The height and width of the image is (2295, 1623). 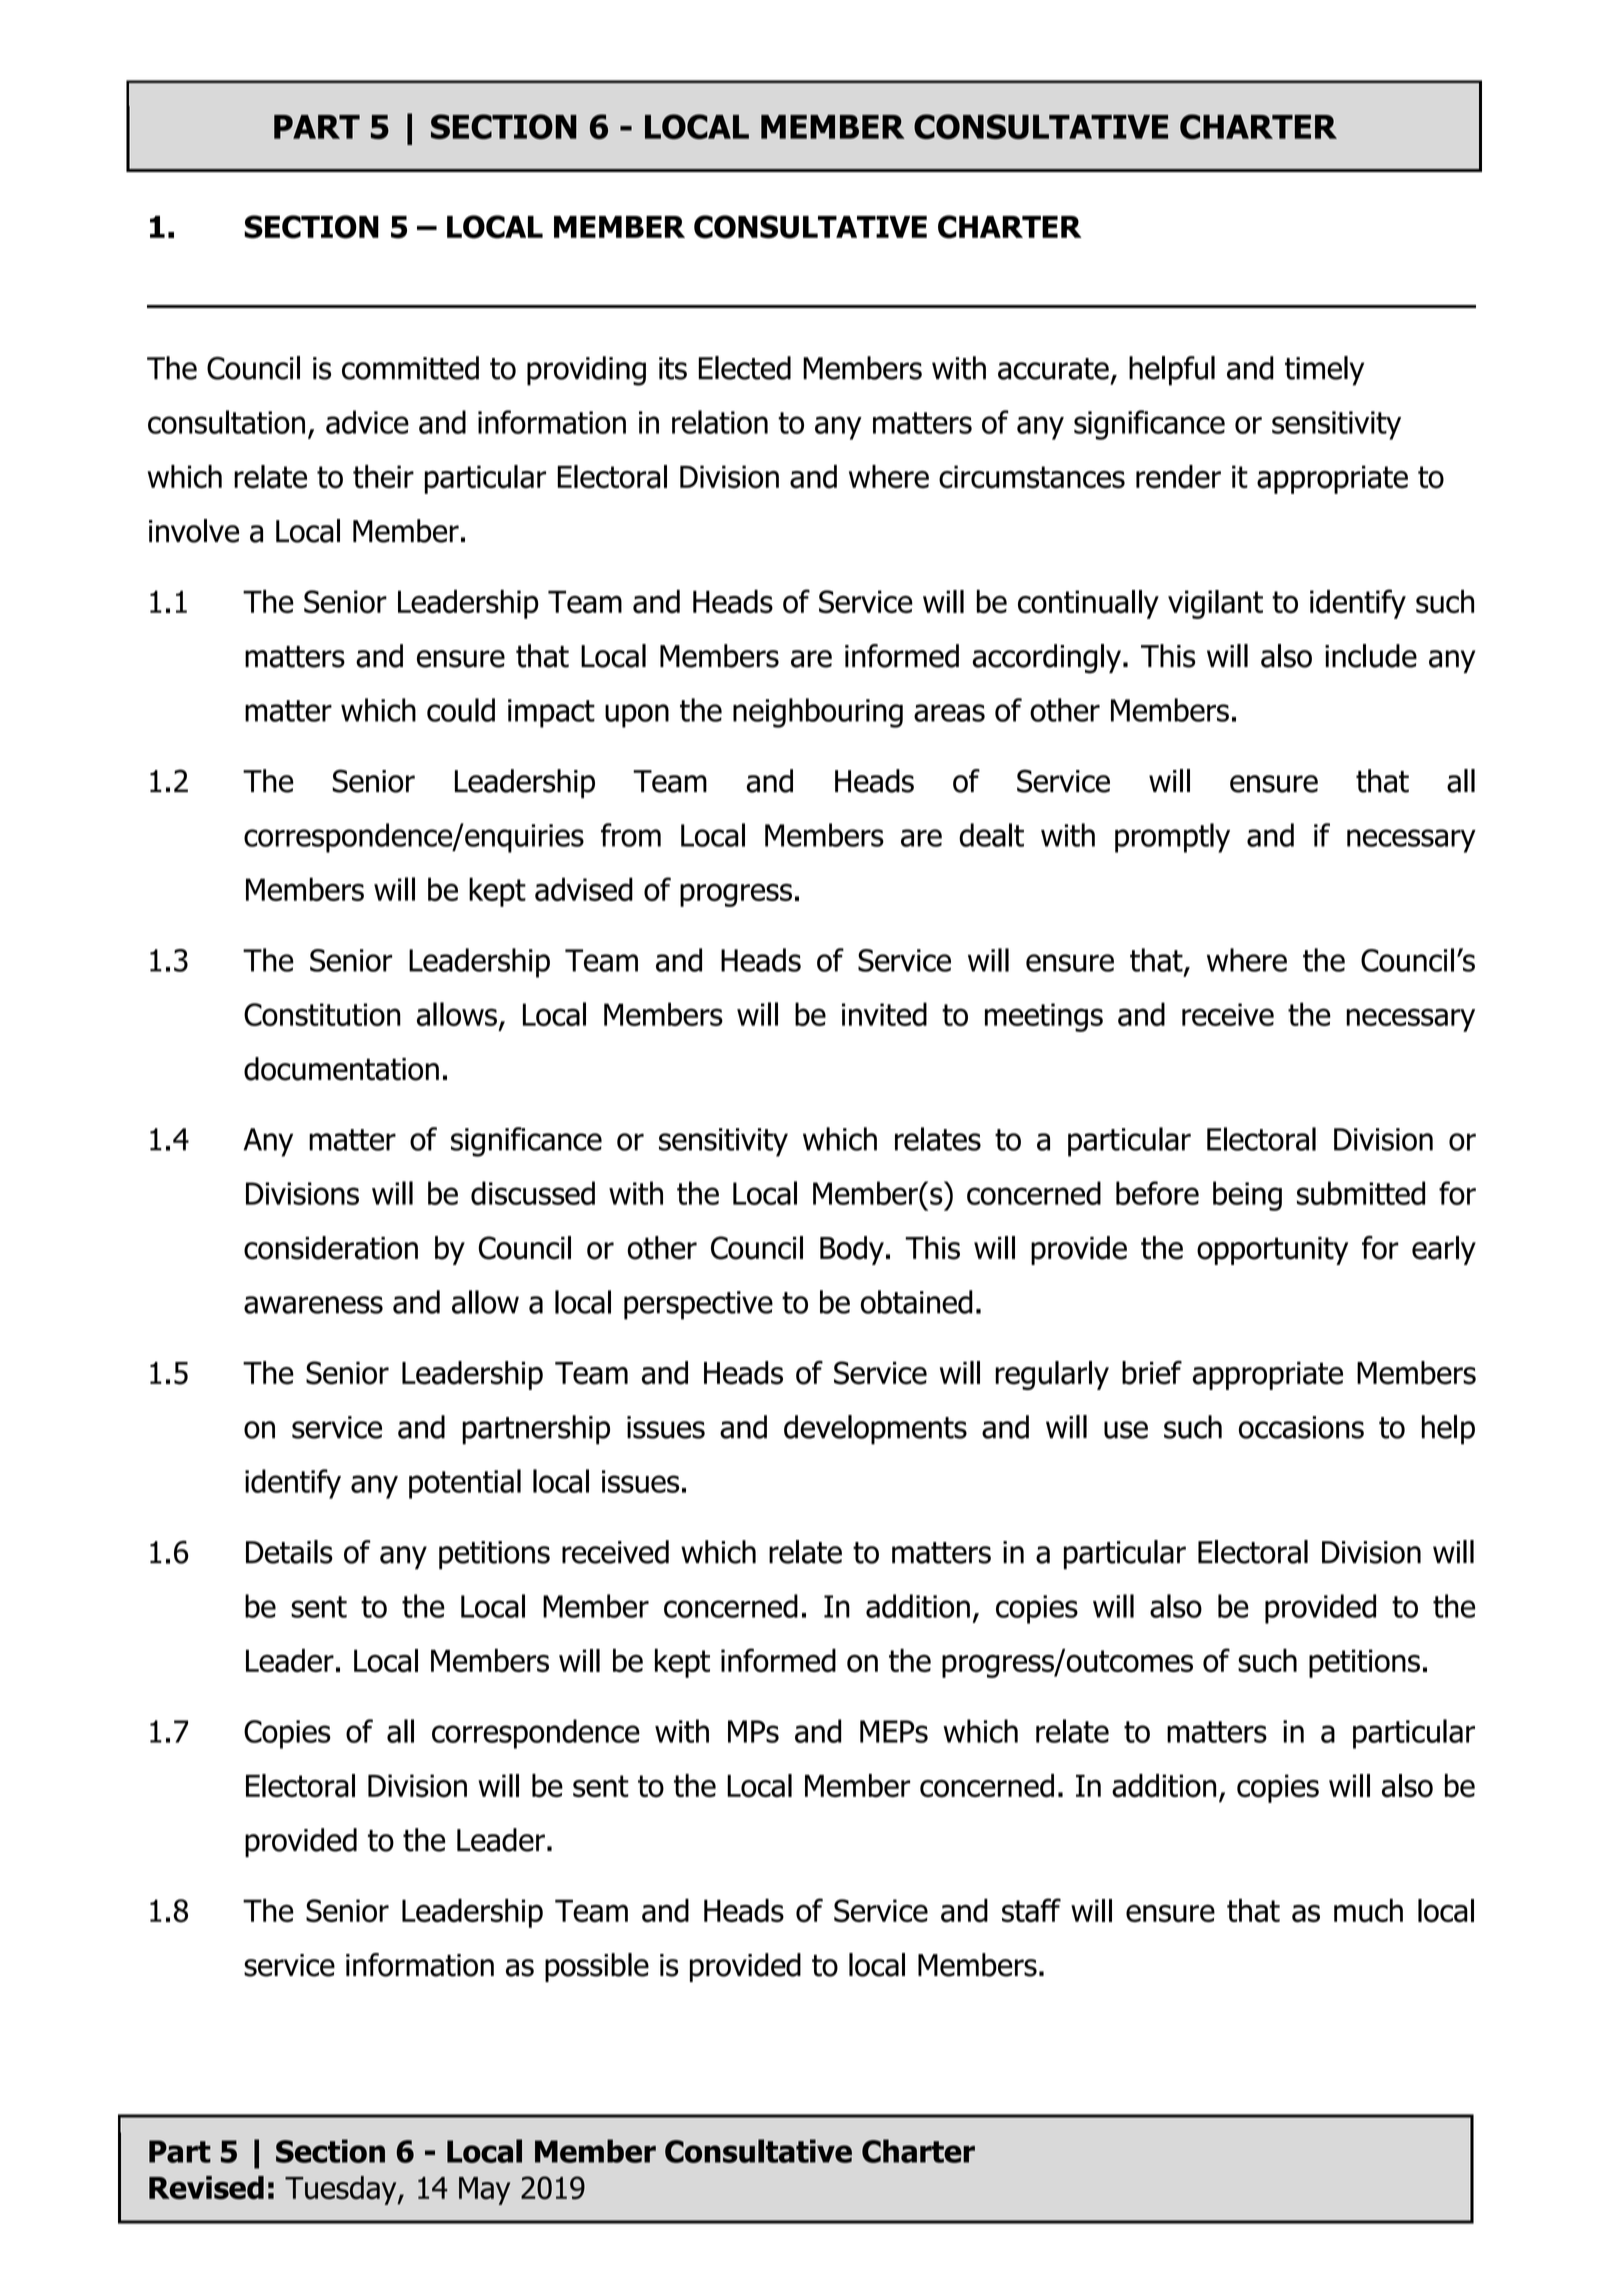 What do you see at coordinates (597, 1967) in the image?
I see `possible` at bounding box center [597, 1967].
